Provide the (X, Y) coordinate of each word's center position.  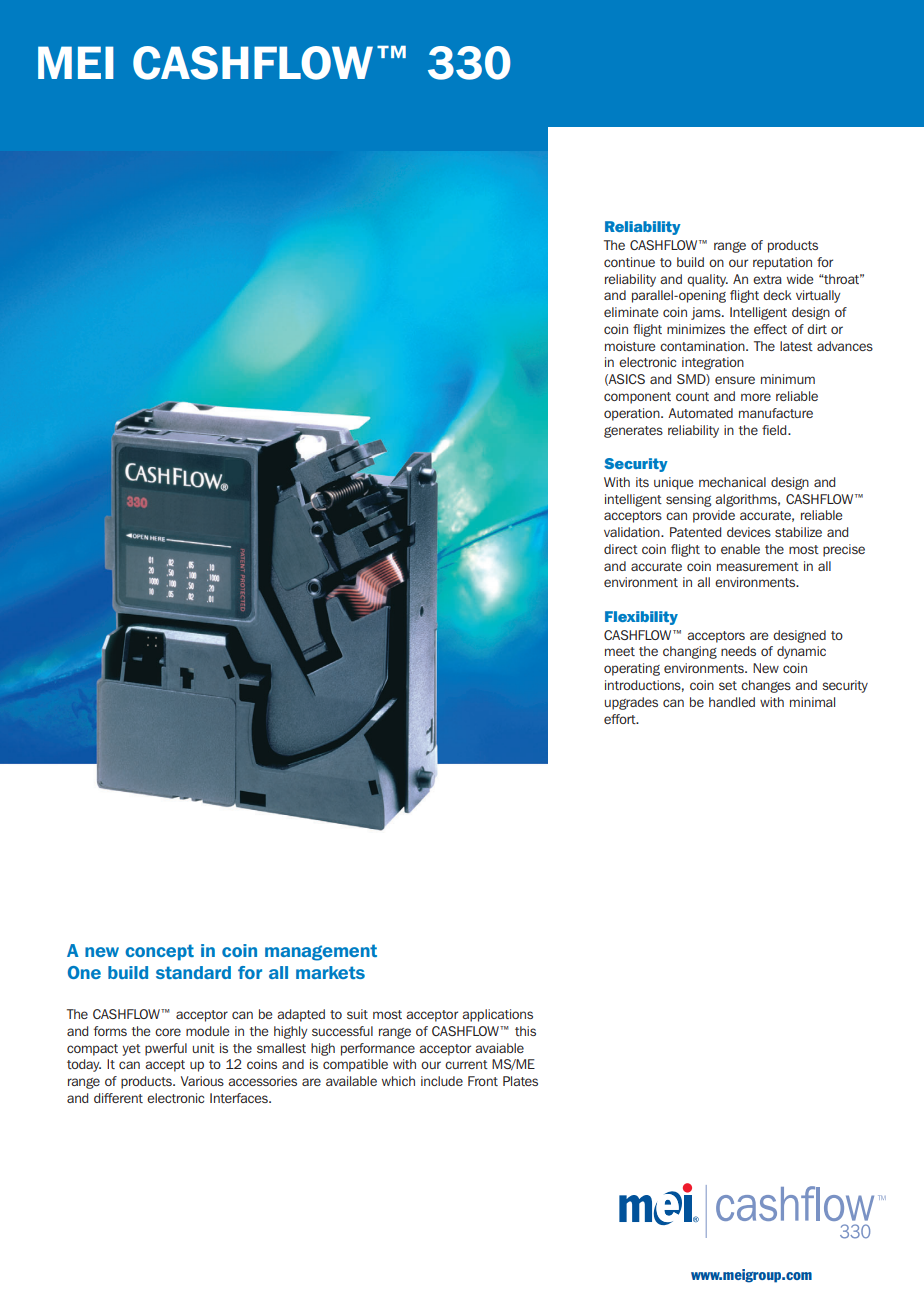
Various (202, 1081)
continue (629, 262)
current (466, 1064)
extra (767, 279)
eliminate (631, 312)
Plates (520, 1081)
